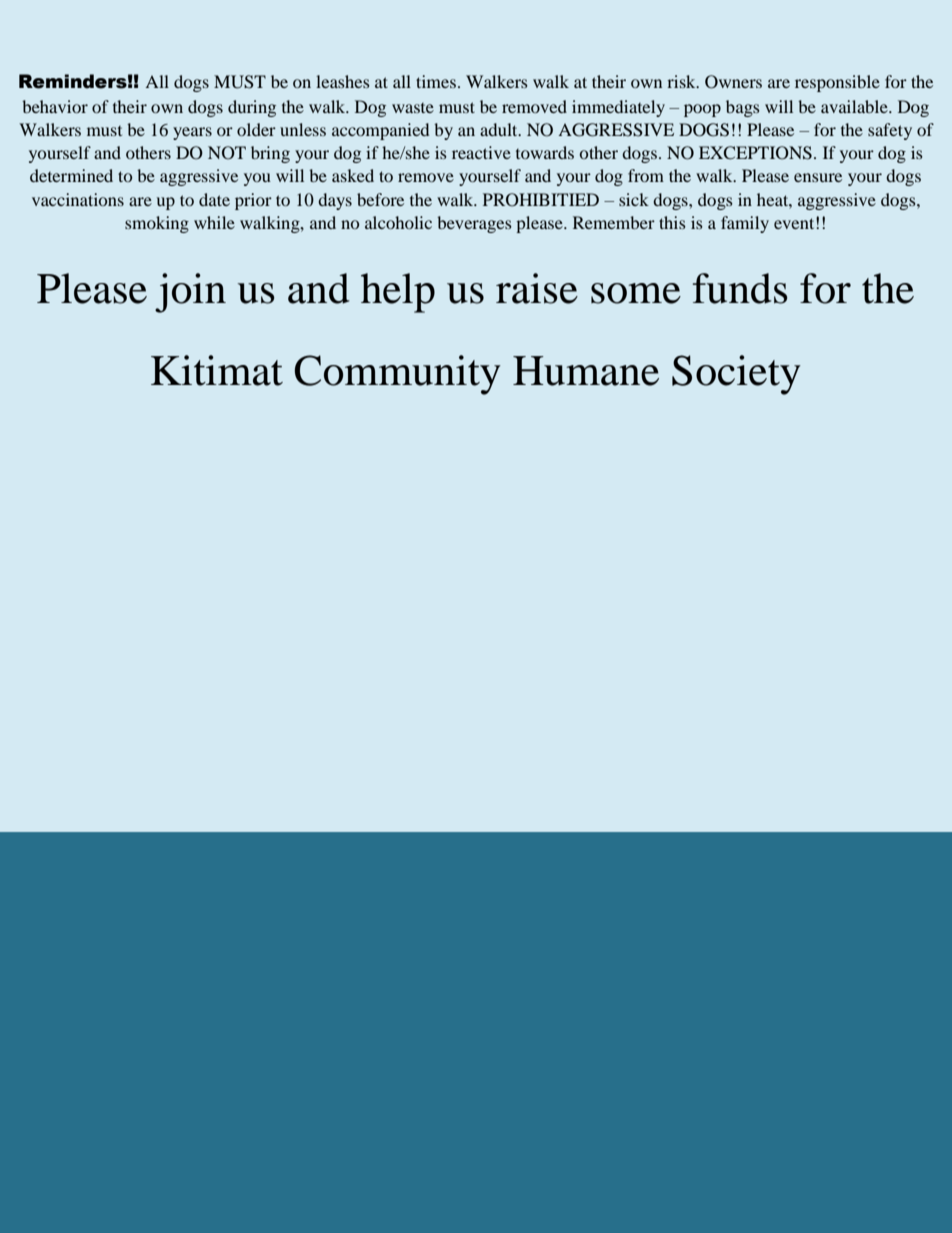 The height and width of the screenshot is (1233, 952). I want to click on Community, so click(397, 375).
